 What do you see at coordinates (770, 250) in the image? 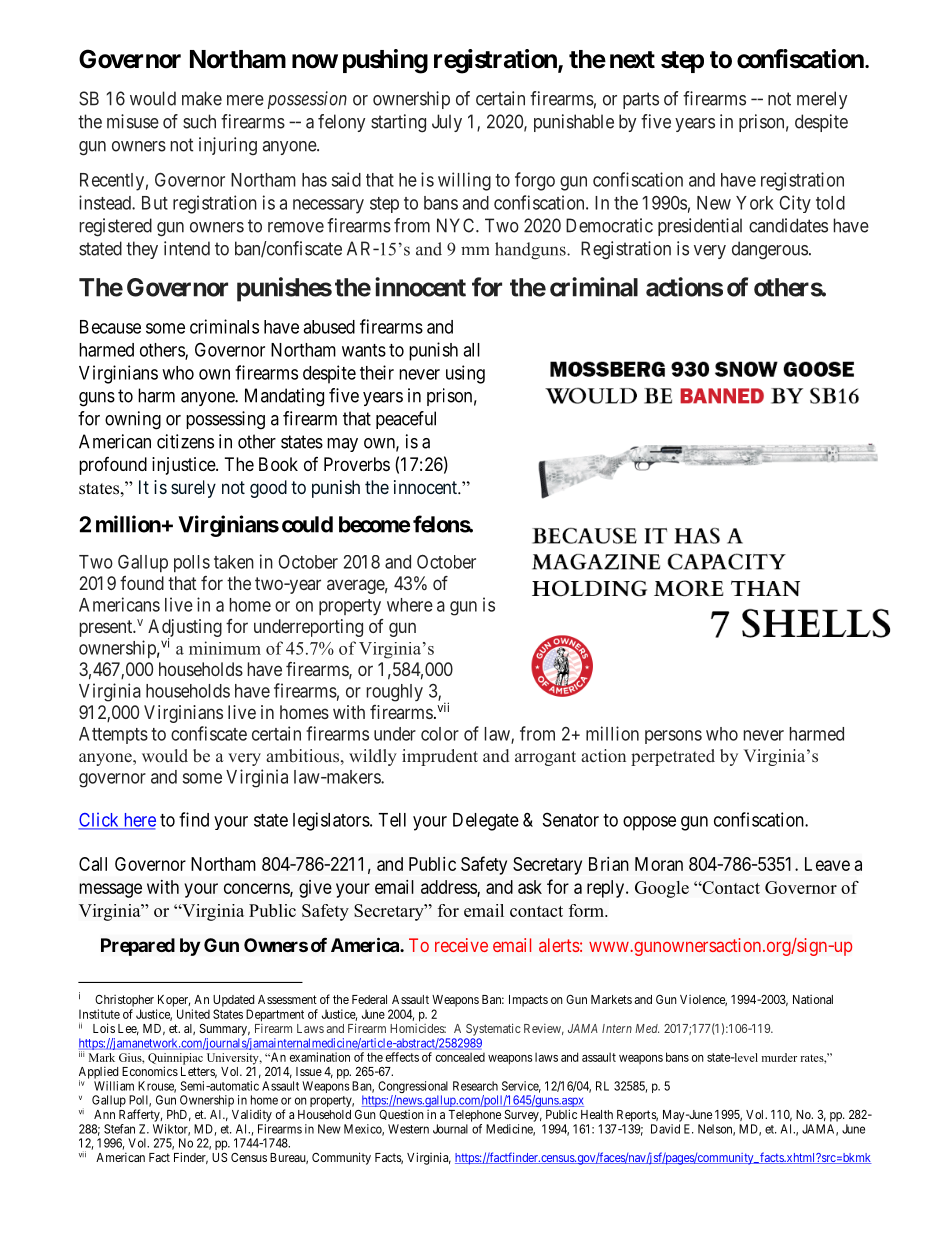
I see `dangerous` at bounding box center [770, 250].
